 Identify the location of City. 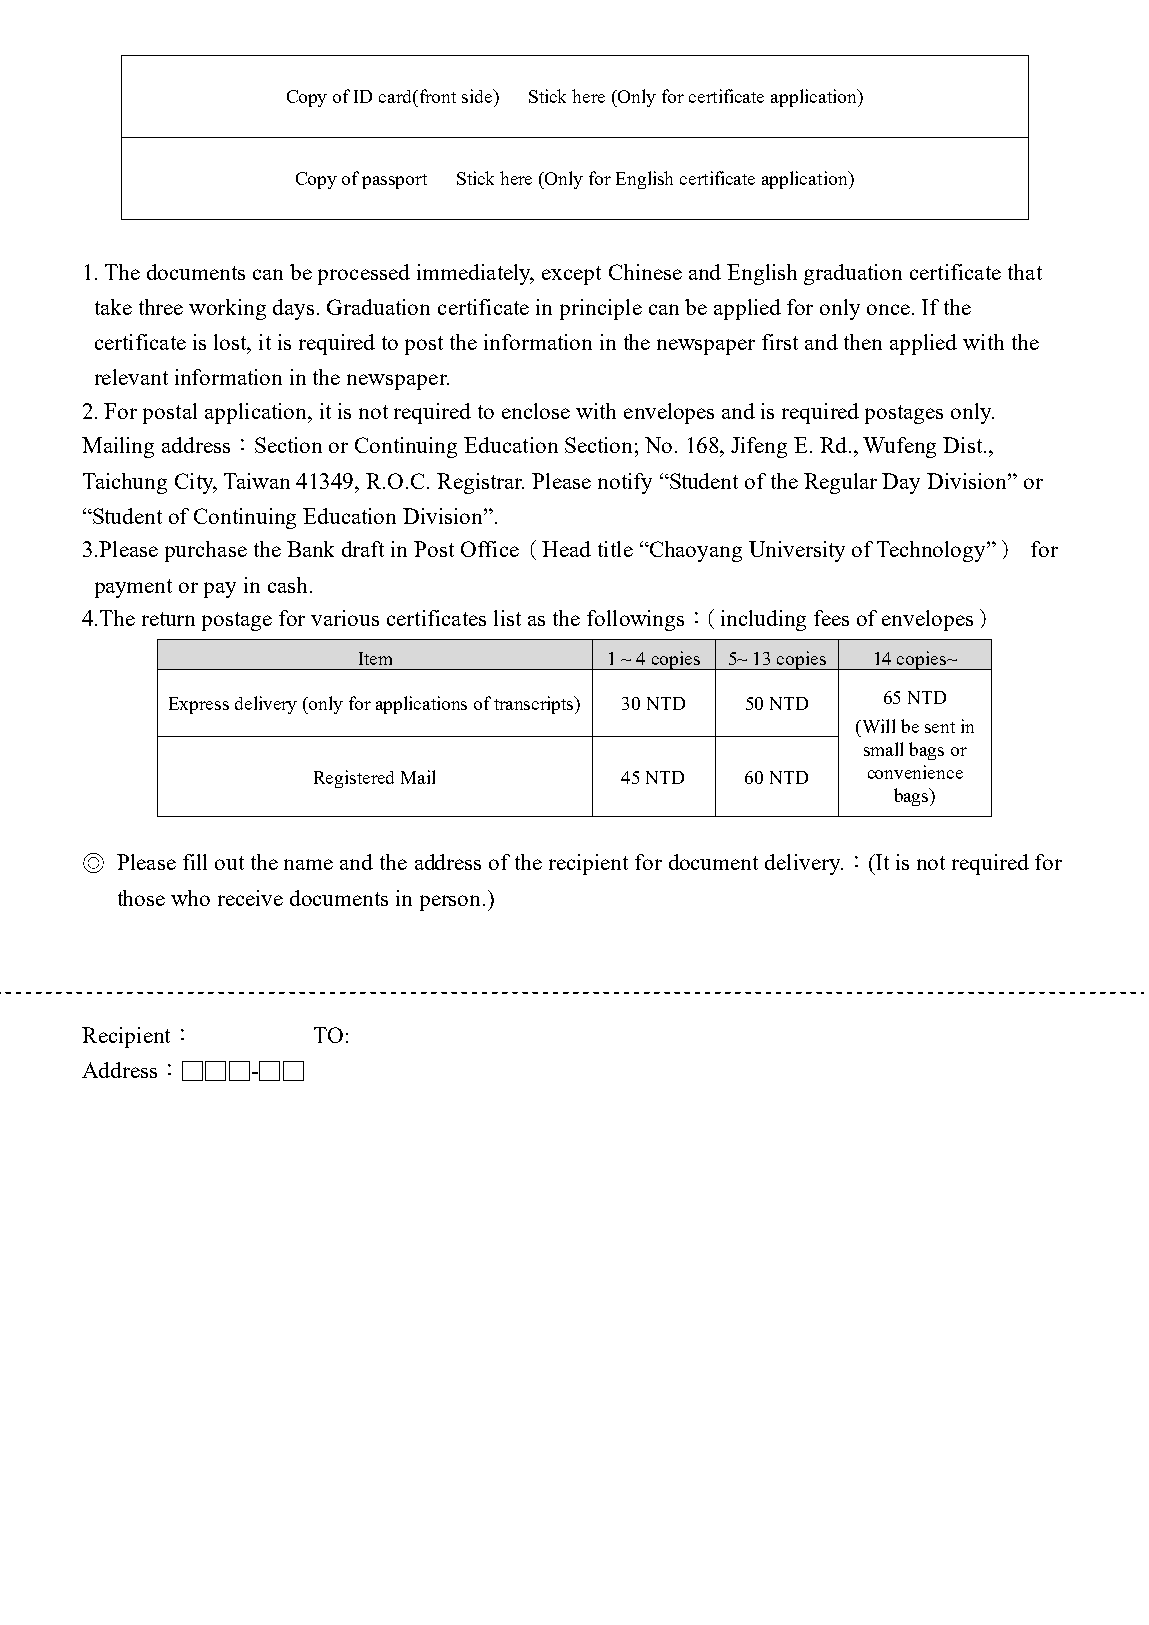
(195, 483).
